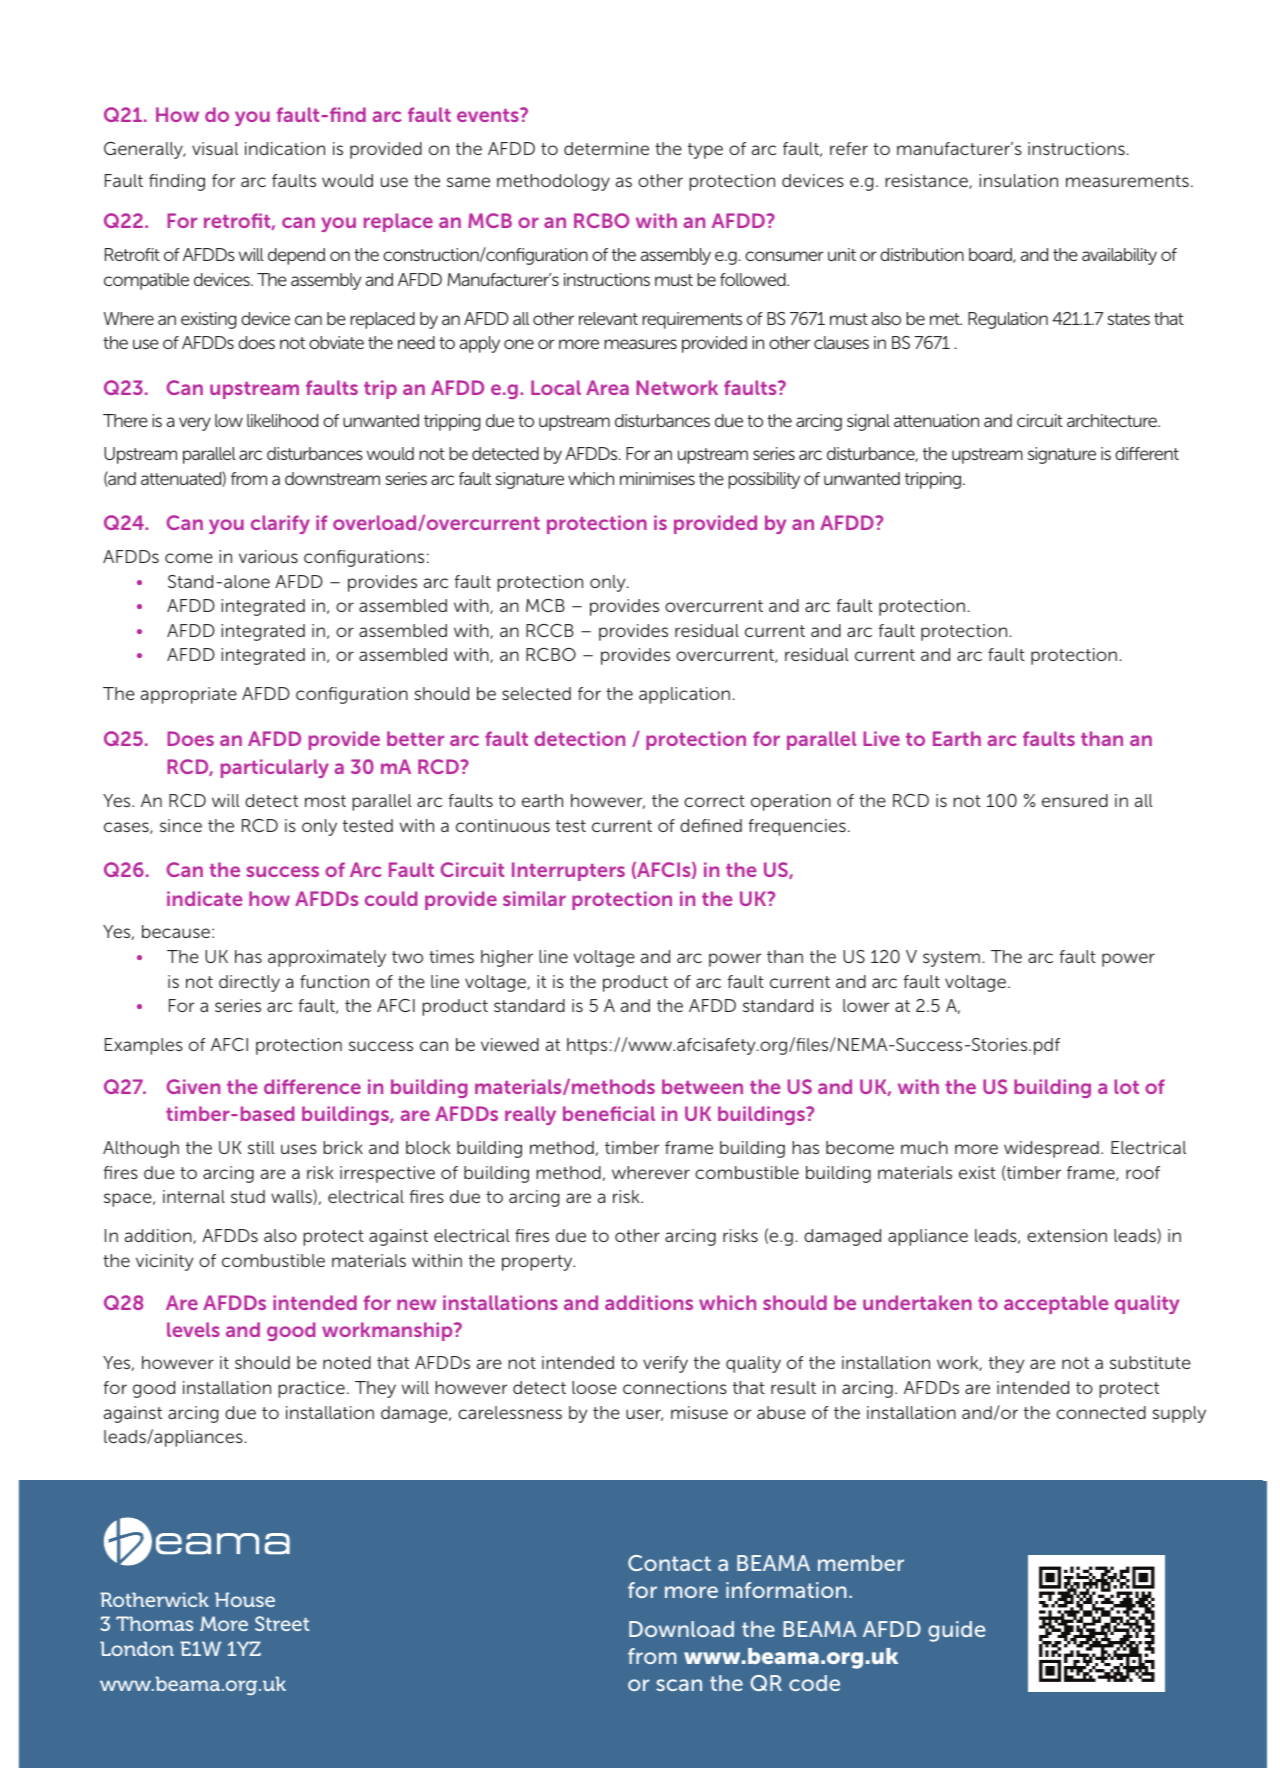  What do you see at coordinates (1018, 180) in the document?
I see `insulation` at bounding box center [1018, 180].
